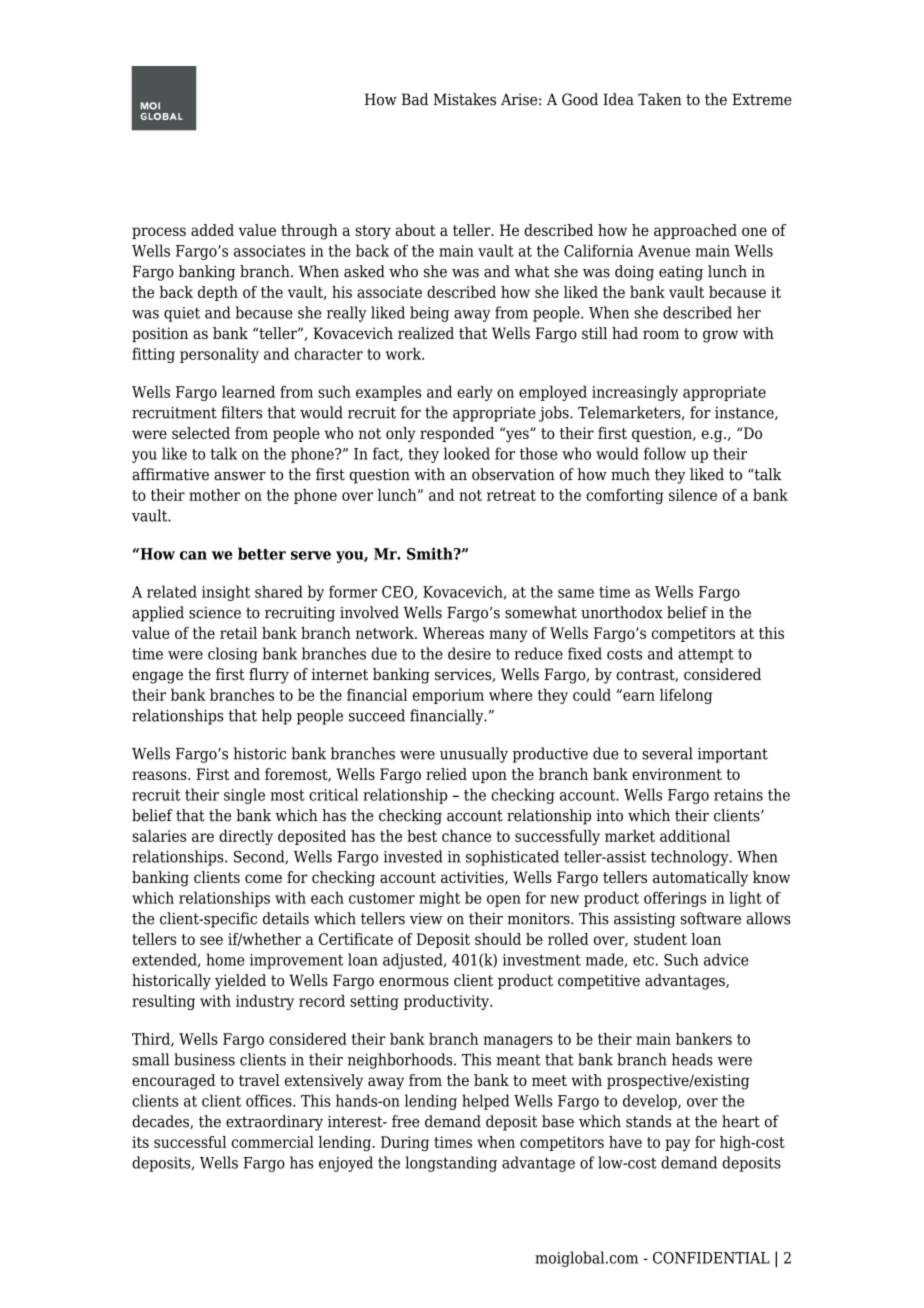  What do you see at coordinates (498, 939) in the image?
I see `should` at bounding box center [498, 939].
